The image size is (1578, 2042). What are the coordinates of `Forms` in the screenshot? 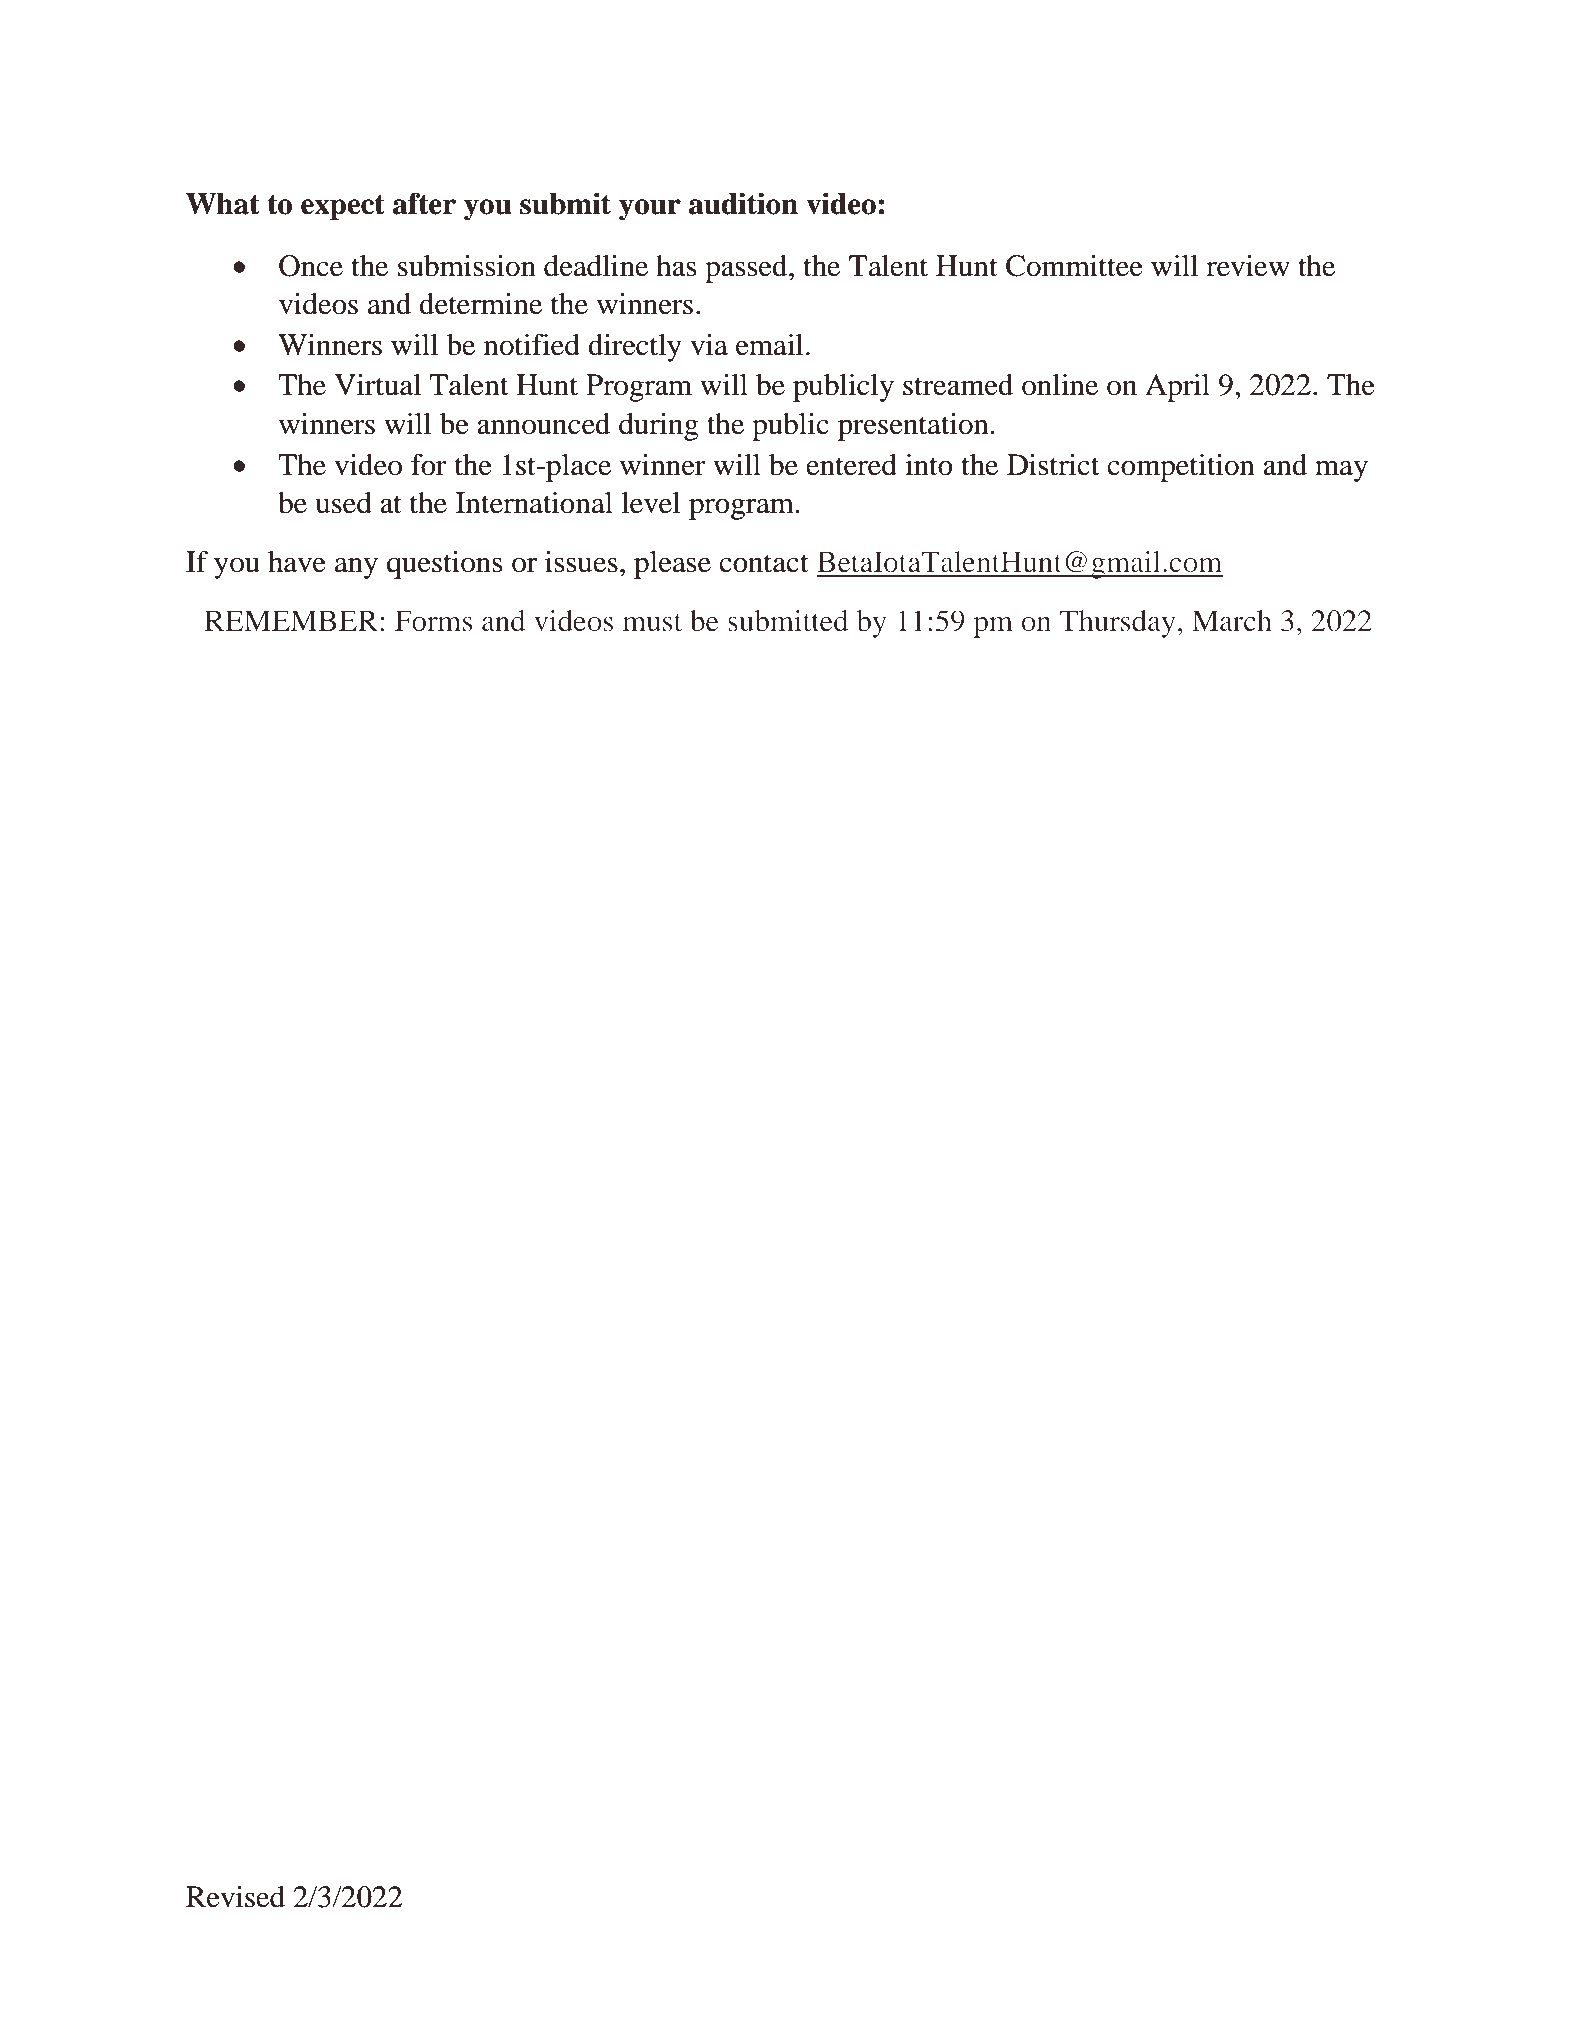 It's located at (433, 621).
